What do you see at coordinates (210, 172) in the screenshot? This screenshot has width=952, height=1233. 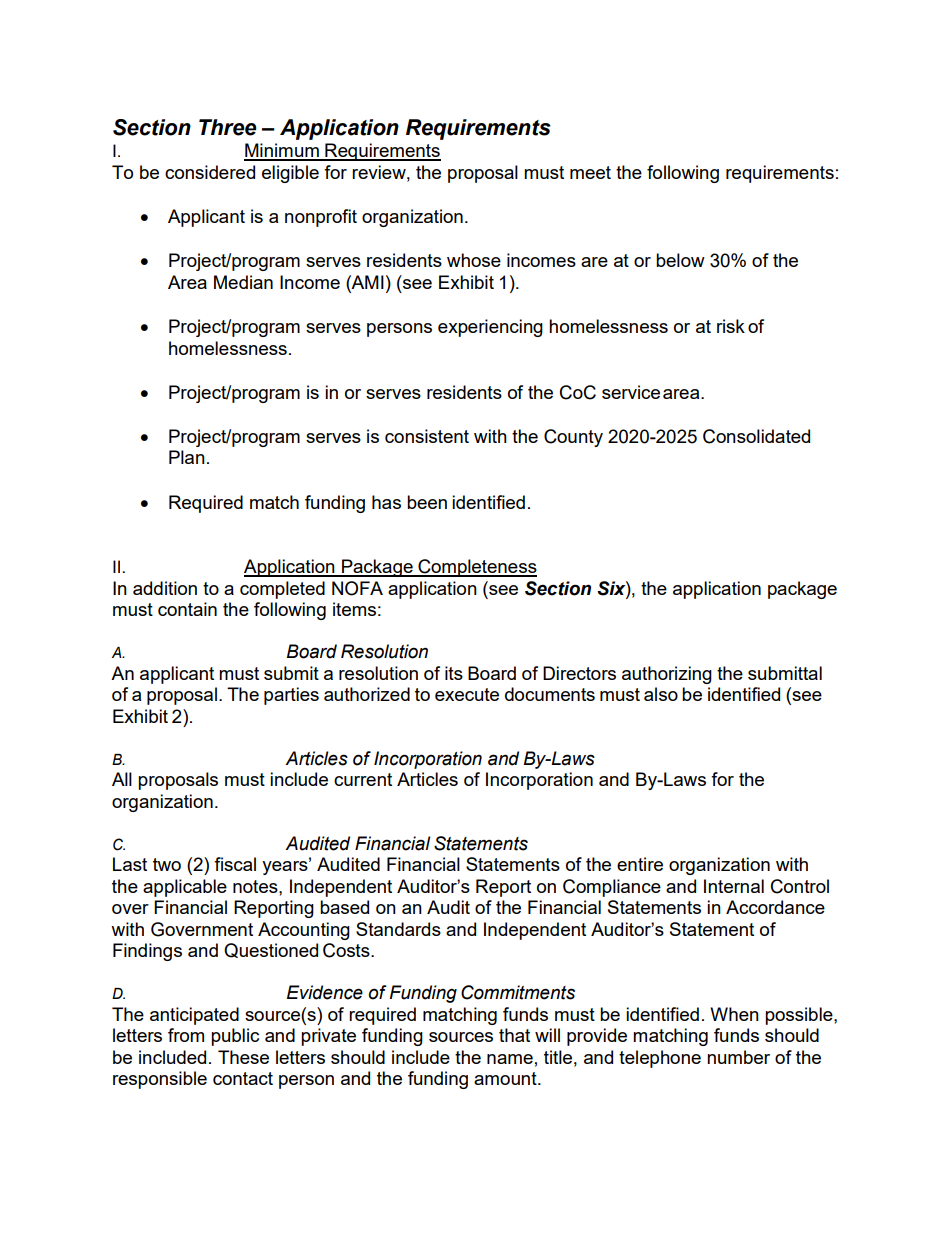 I see `considered` at bounding box center [210, 172].
